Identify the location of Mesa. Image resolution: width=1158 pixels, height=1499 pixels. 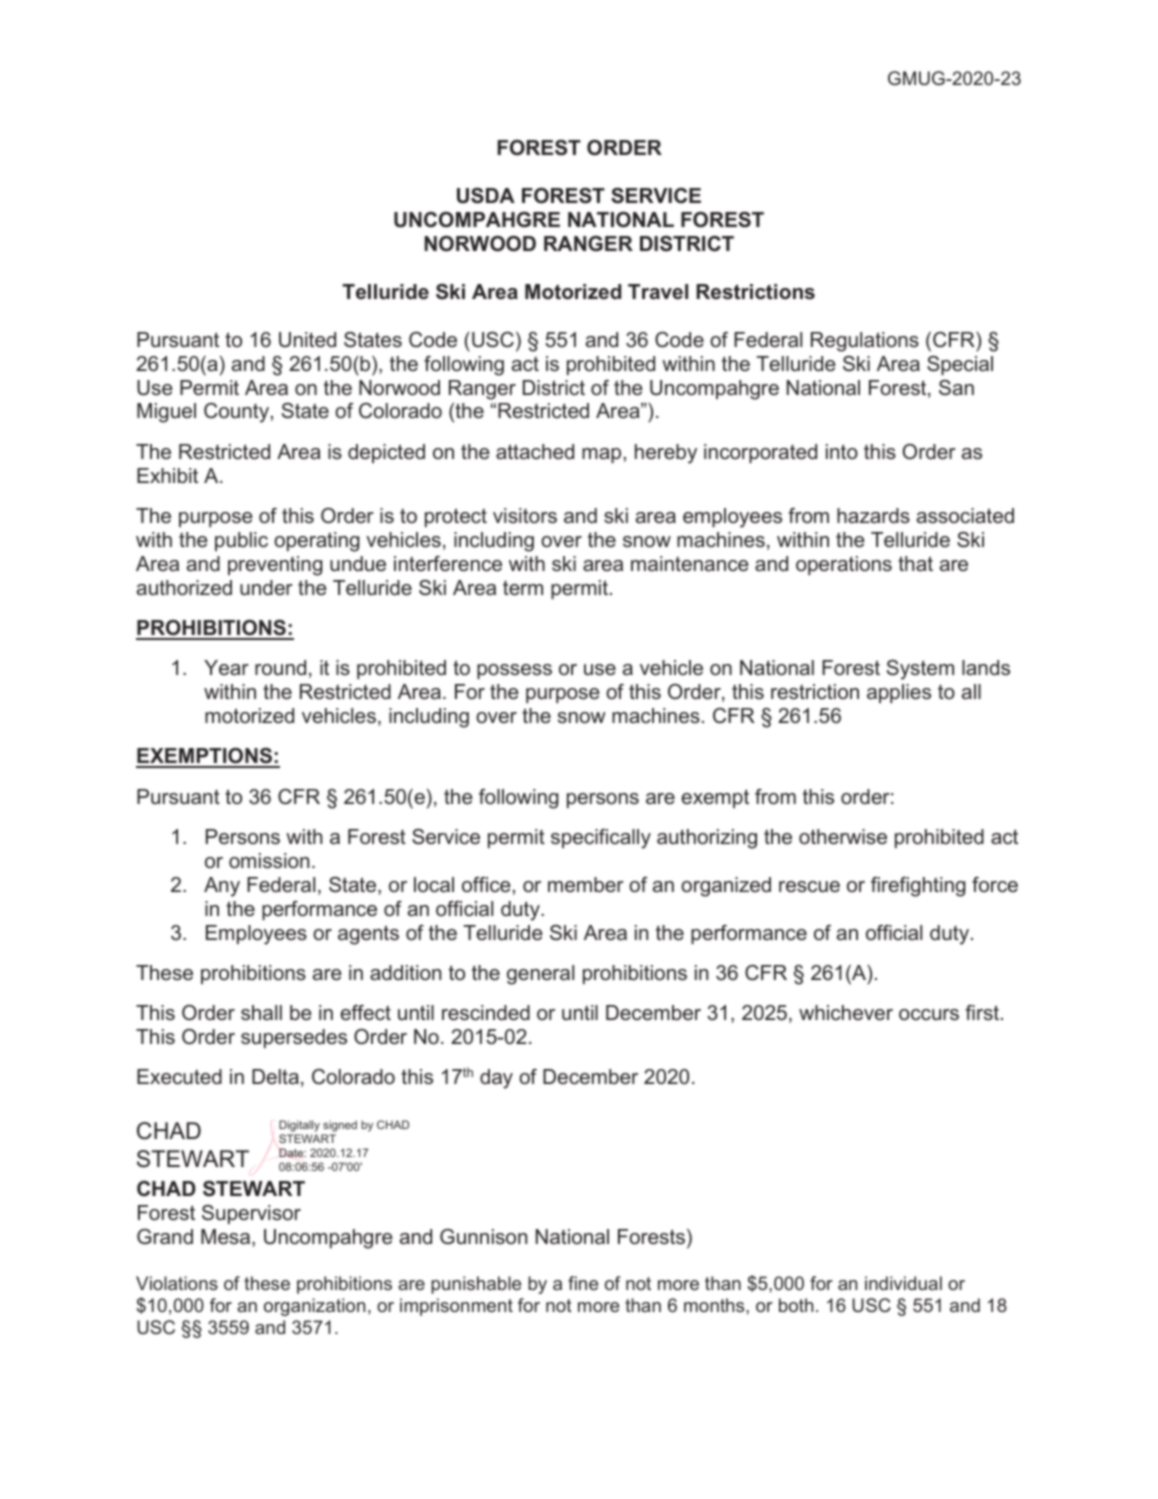
(225, 1237).
